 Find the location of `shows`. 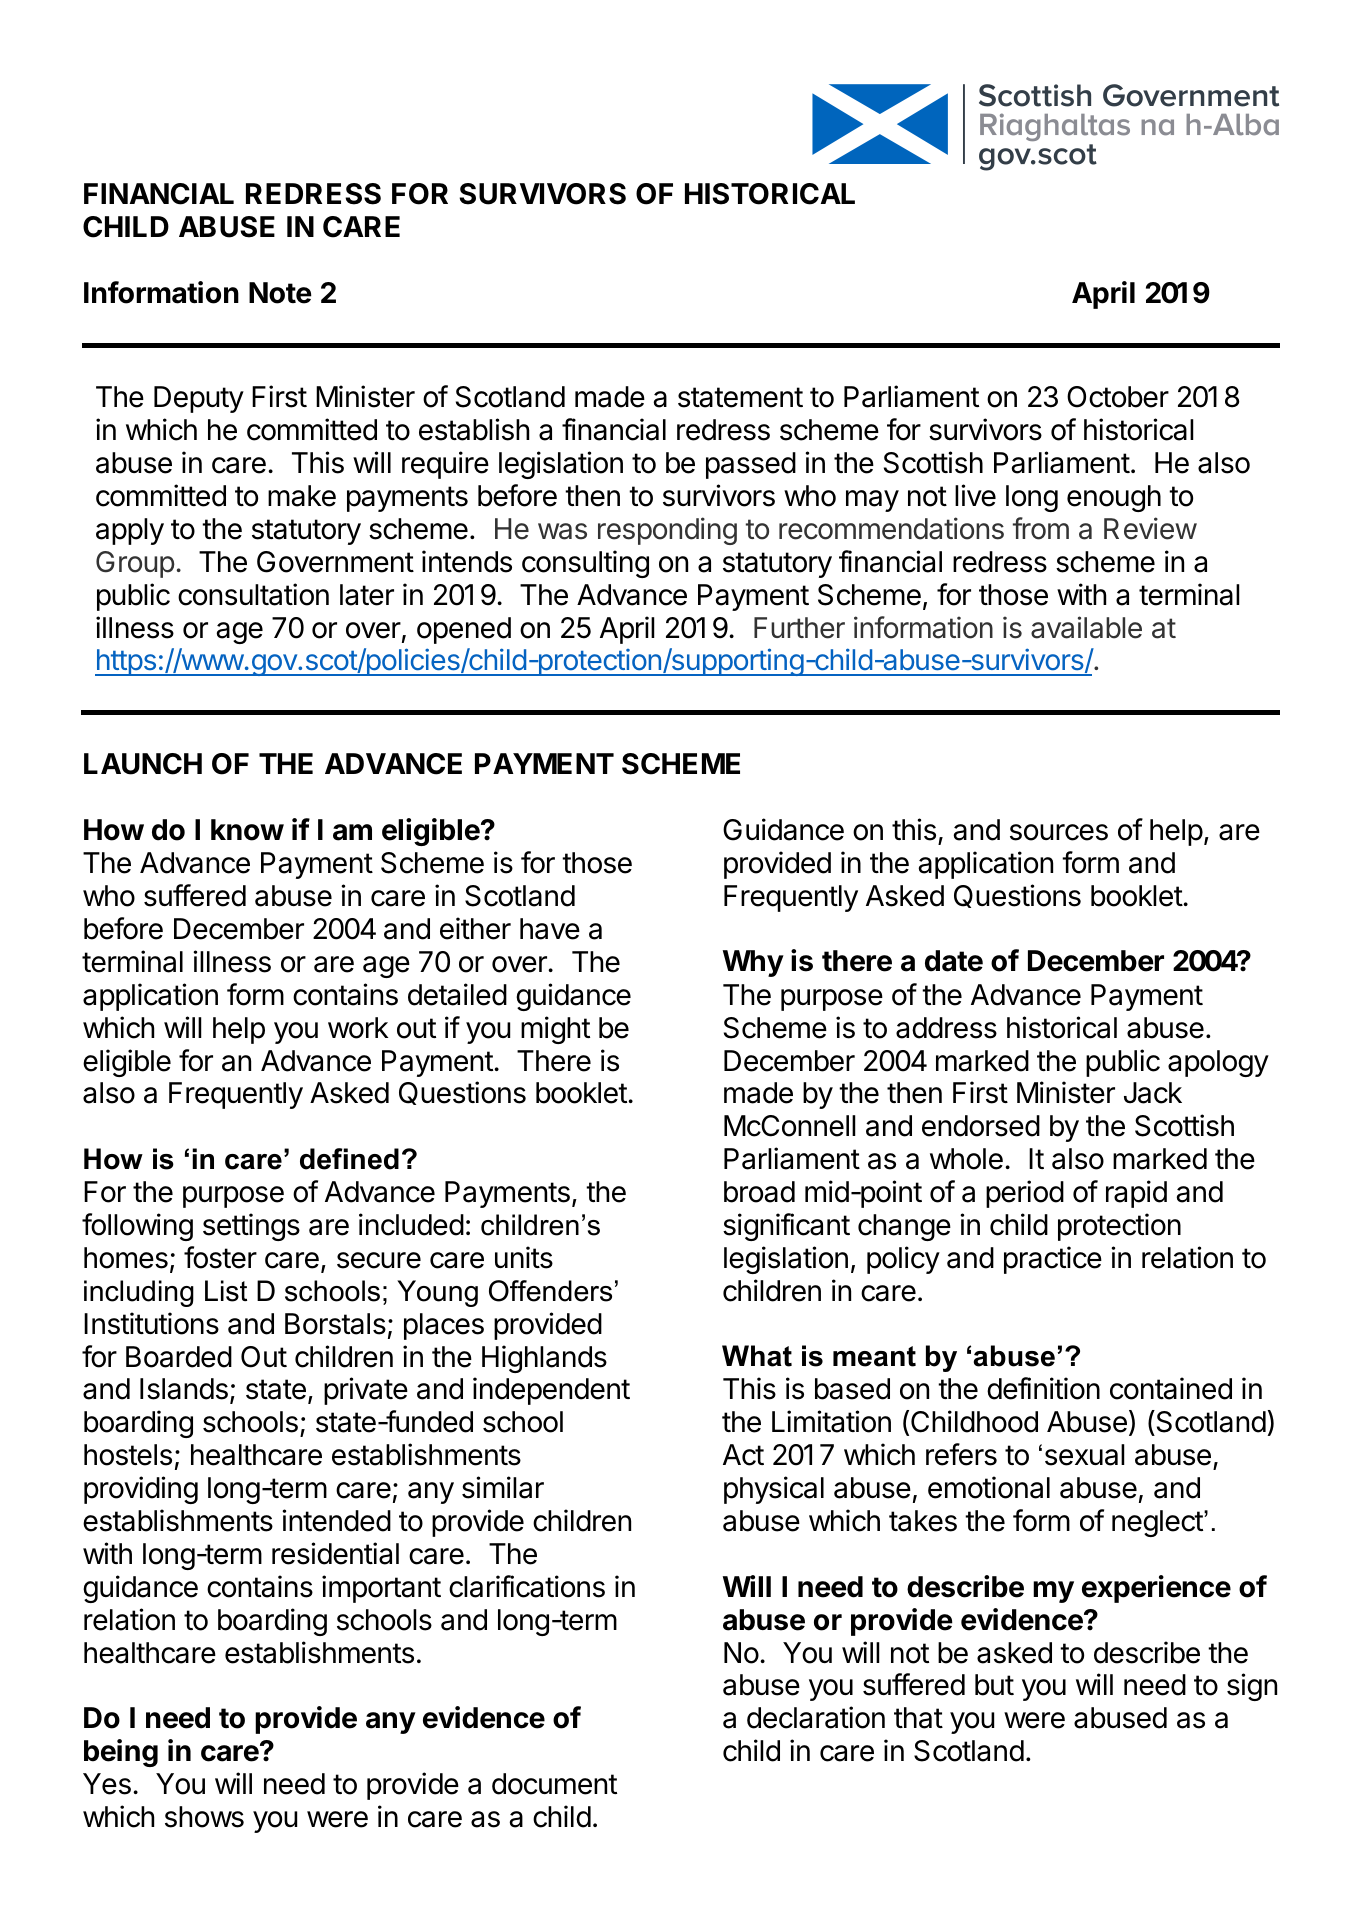

shows is located at coordinates (204, 1817).
